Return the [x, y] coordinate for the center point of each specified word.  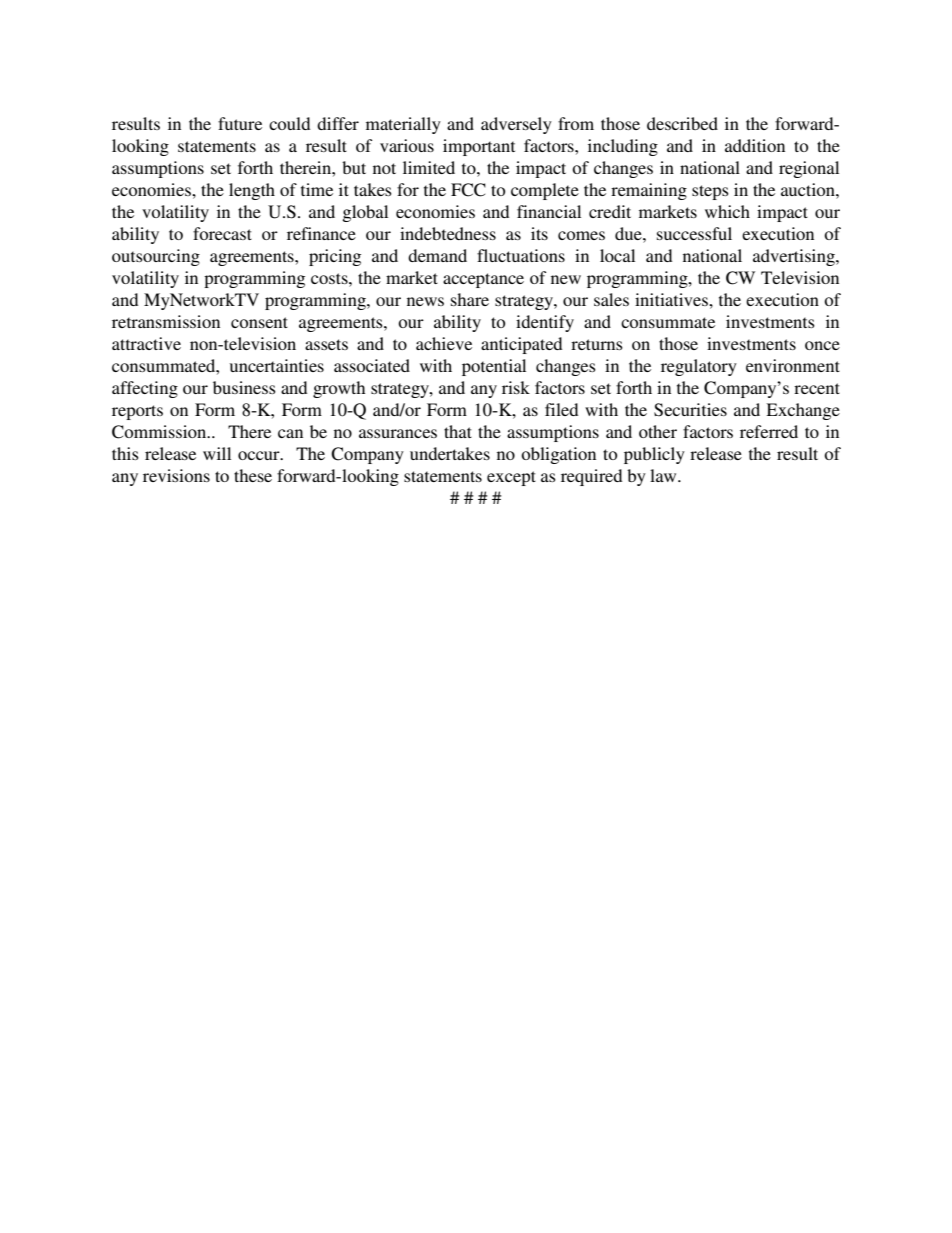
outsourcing [156, 257]
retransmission [166, 321]
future [240, 123]
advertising [795, 257]
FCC [468, 190]
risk [516, 387]
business [244, 387]
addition [755, 145]
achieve [444, 343]
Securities [690, 410]
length [252, 191]
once [822, 345]
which [727, 211]
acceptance [483, 280]
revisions [176, 475]
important [479, 147]
